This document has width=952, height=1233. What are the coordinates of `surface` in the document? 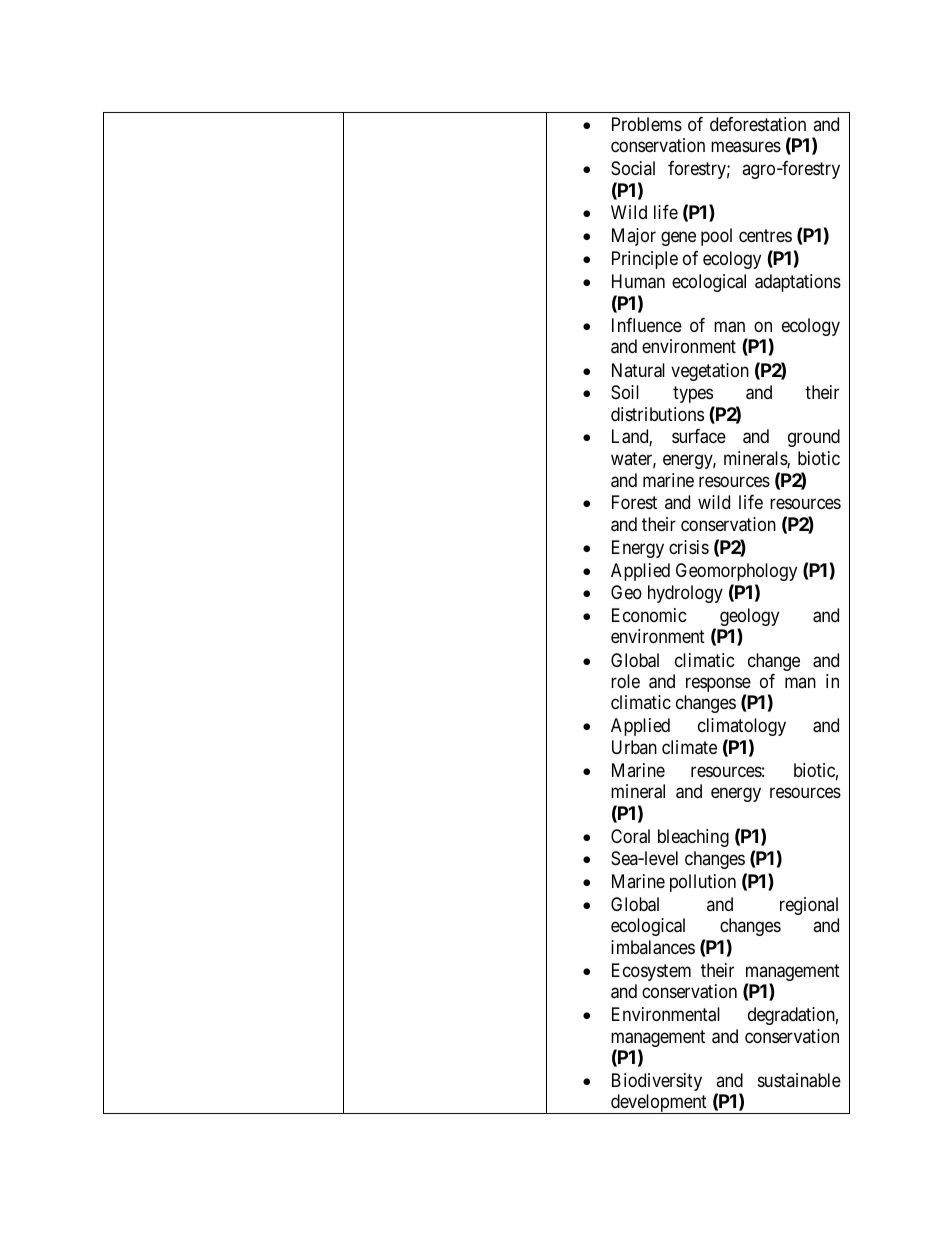 It's located at (699, 436).
